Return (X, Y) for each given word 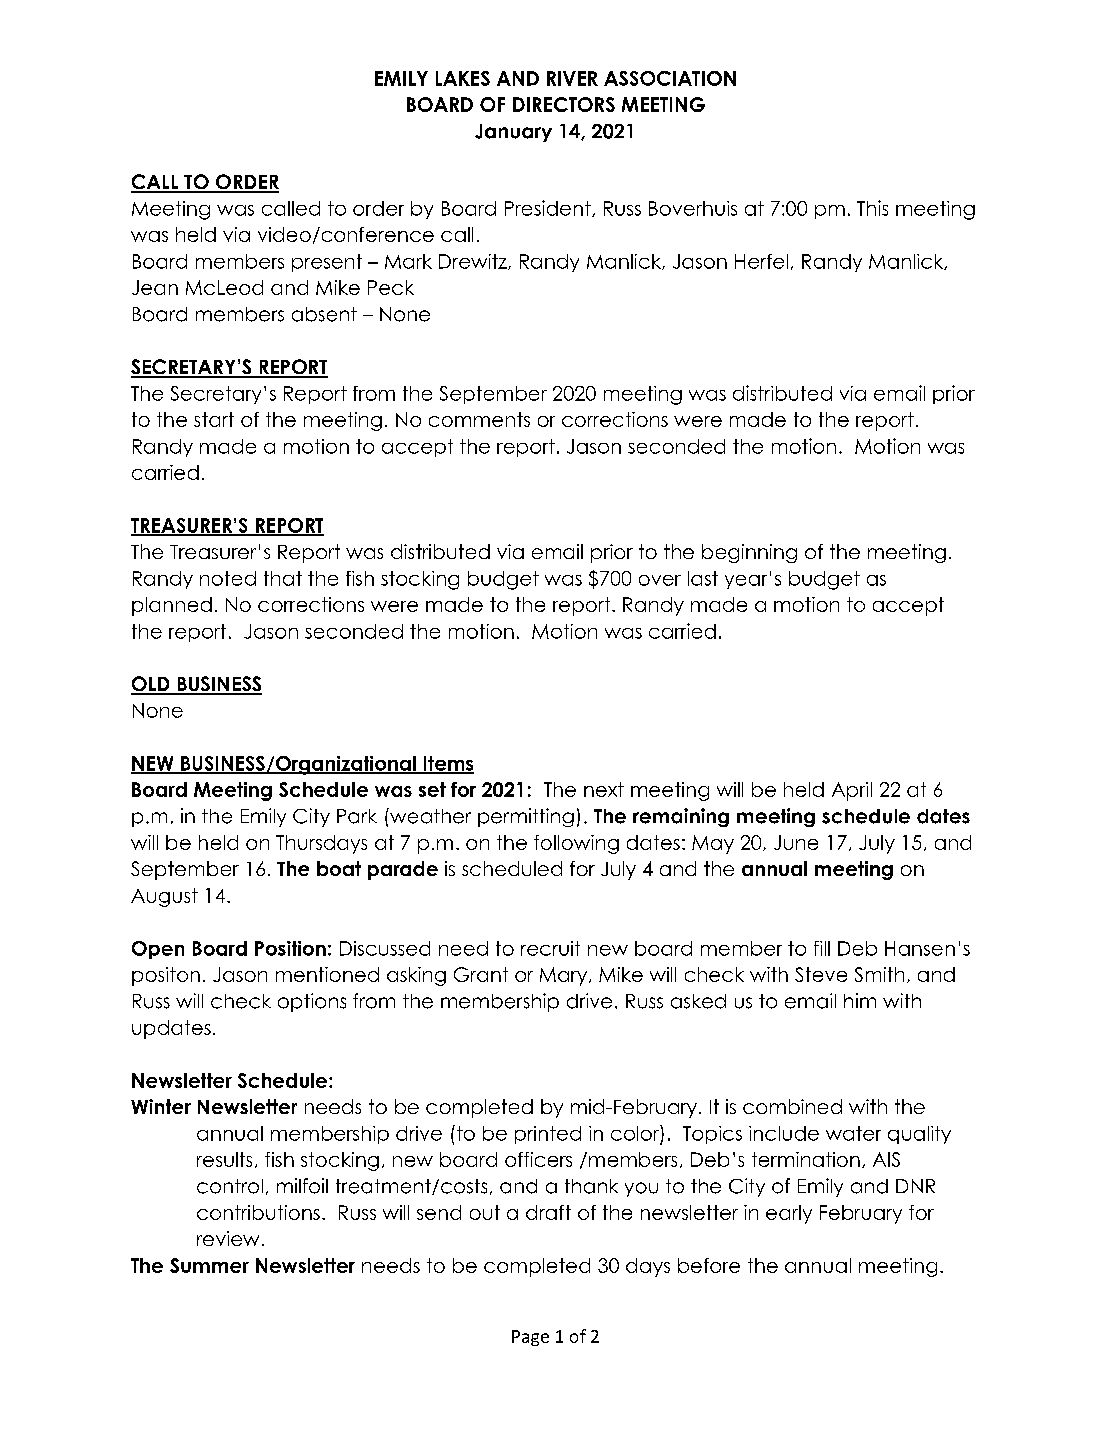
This (872, 208)
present (327, 263)
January (513, 133)
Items (447, 764)
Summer (209, 1265)
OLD (151, 685)
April (852, 791)
